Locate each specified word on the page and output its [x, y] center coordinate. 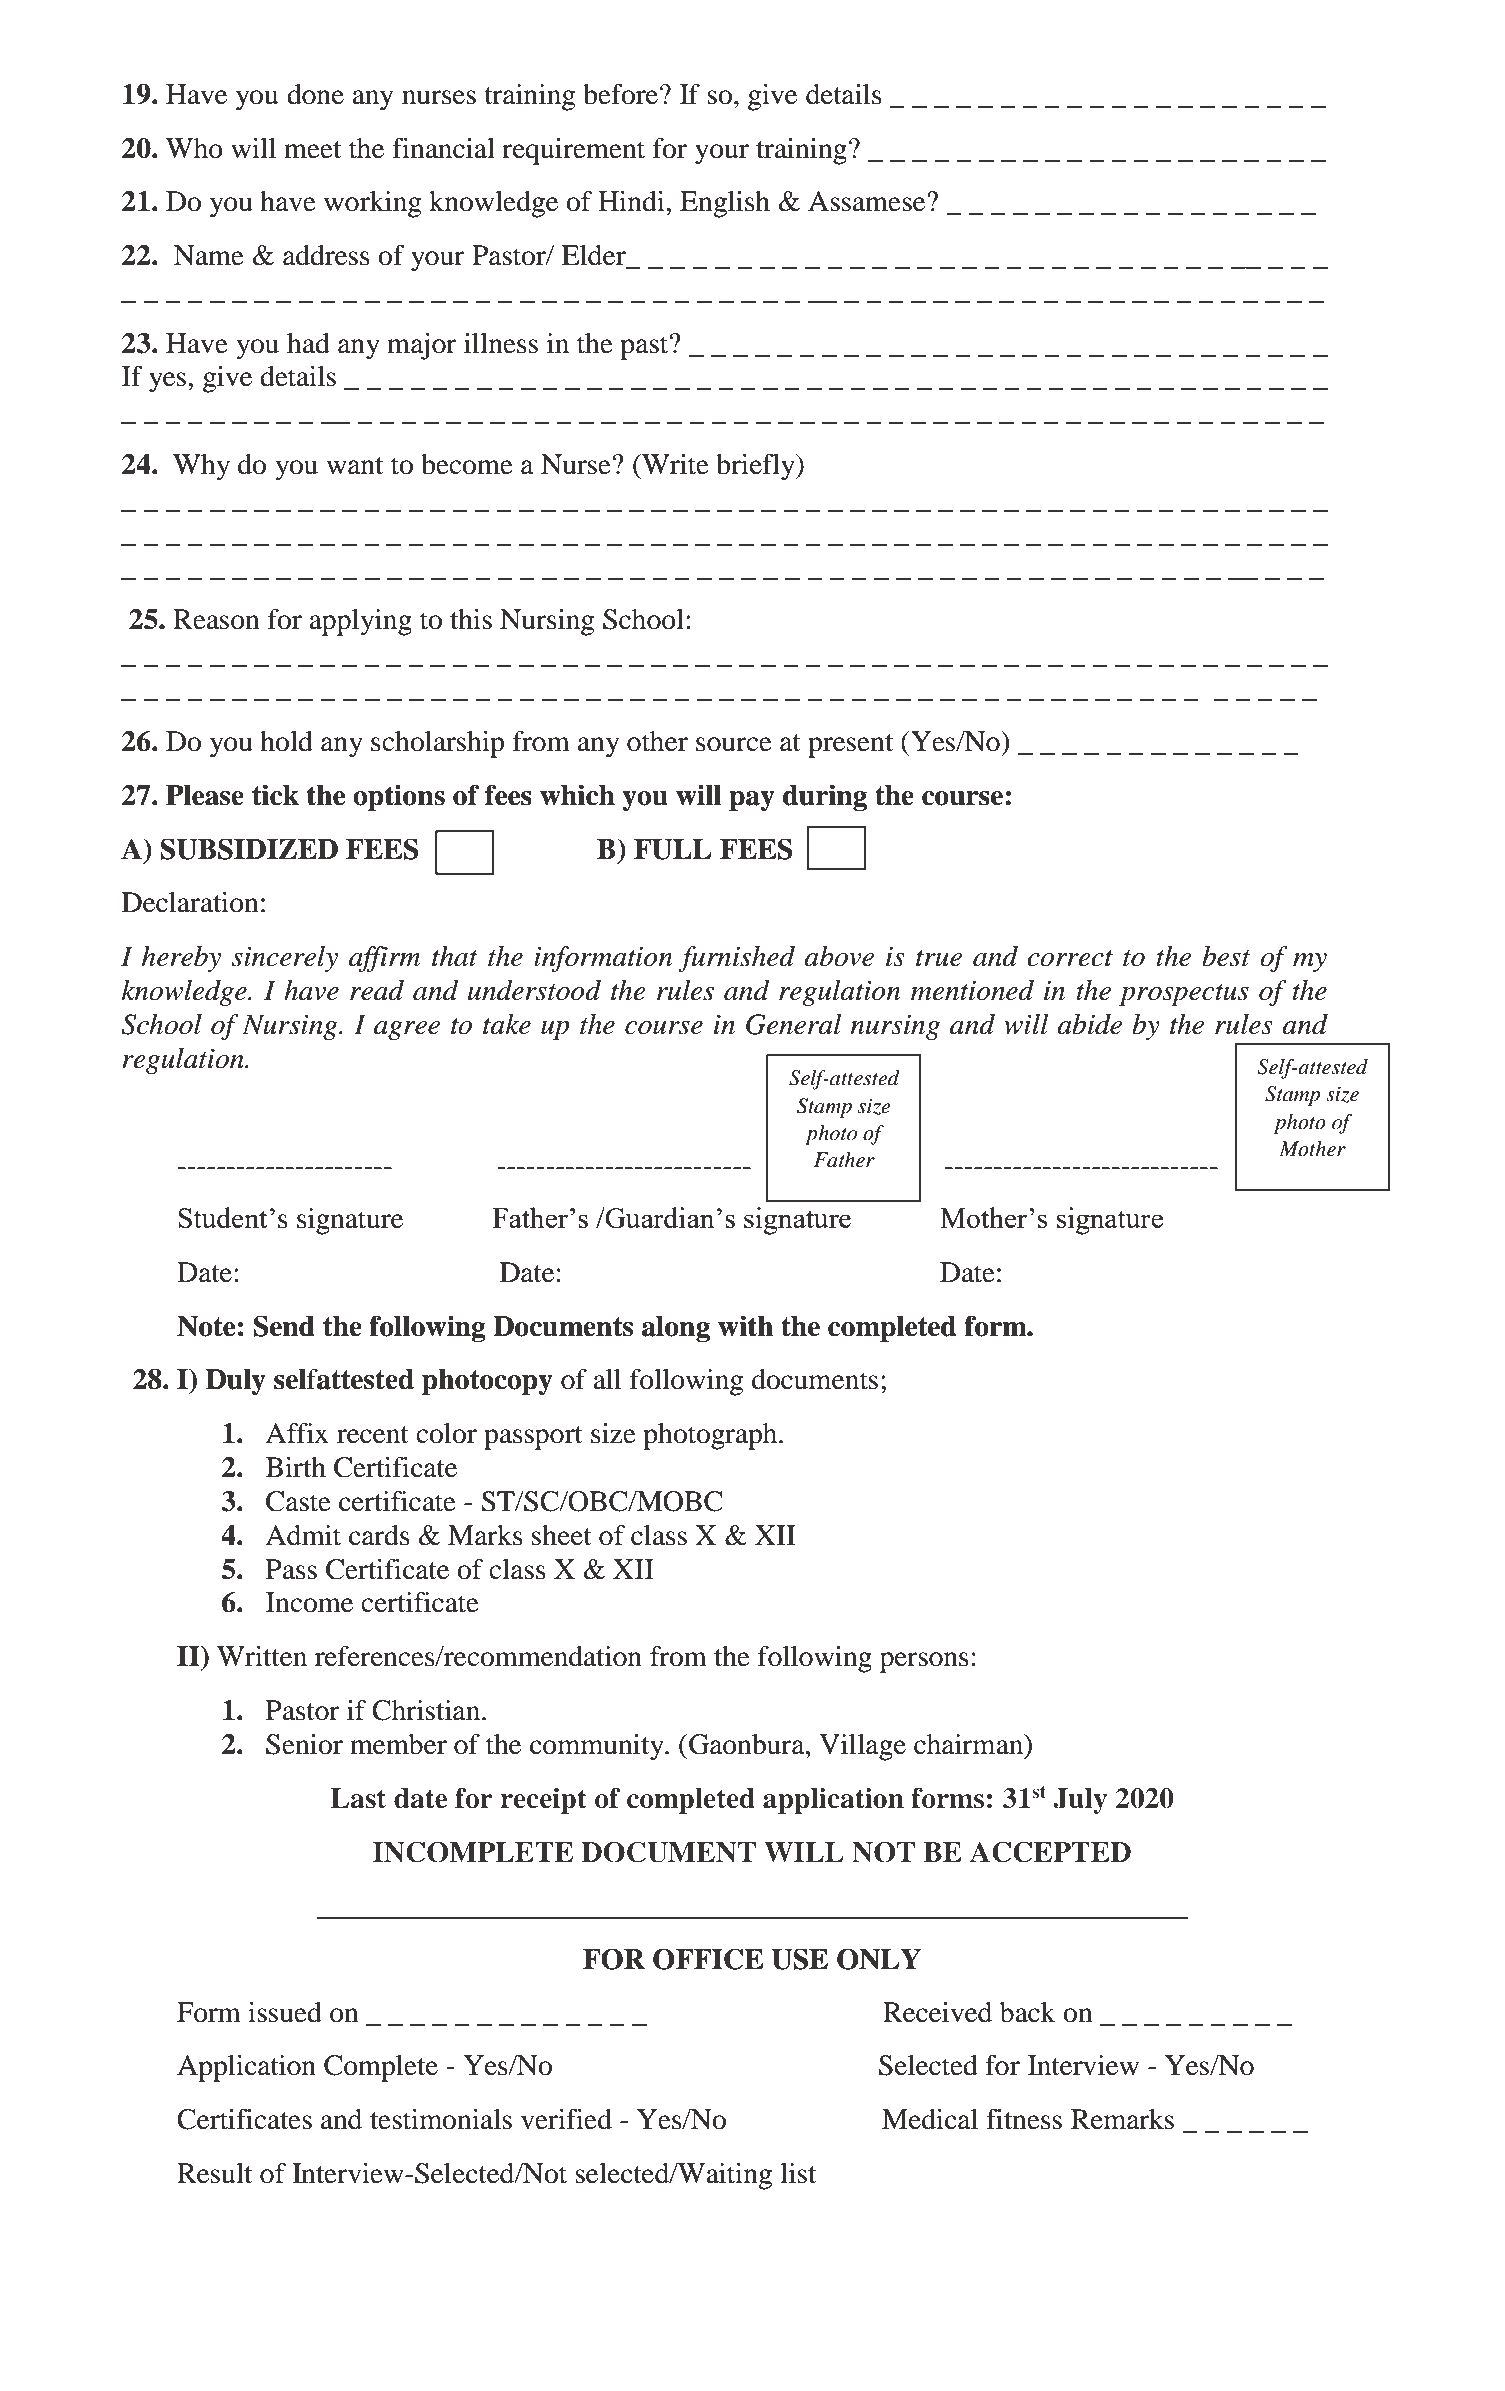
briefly [756, 467]
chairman [970, 1744]
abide [1089, 1024]
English [725, 204]
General [794, 1024]
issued [285, 2012]
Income [309, 1602]
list [798, 2173]
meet [312, 150]
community [598, 1747]
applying [360, 622]
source [734, 744]
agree [407, 1030]
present [850, 746]
